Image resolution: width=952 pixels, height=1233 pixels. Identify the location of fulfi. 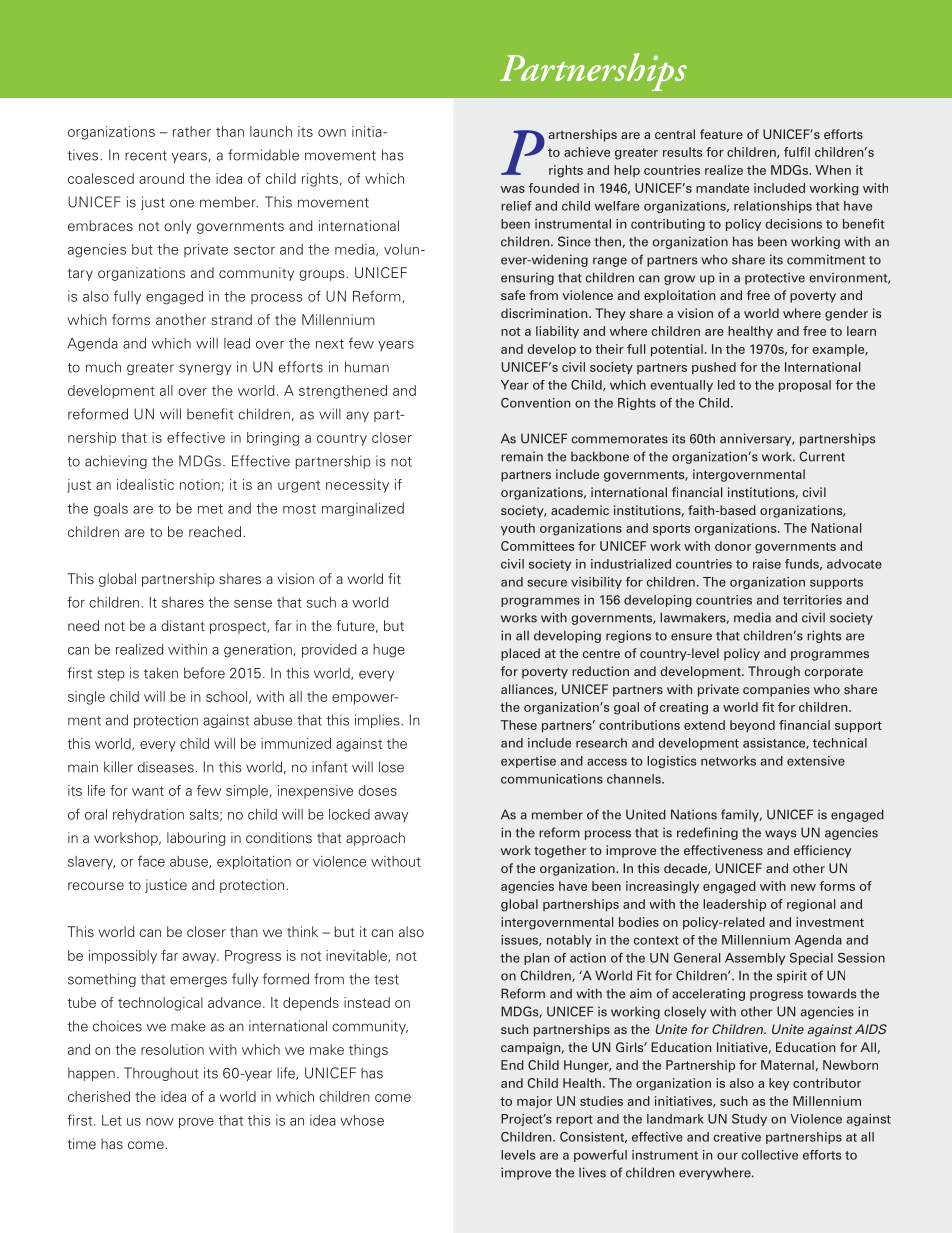
(795, 152).
